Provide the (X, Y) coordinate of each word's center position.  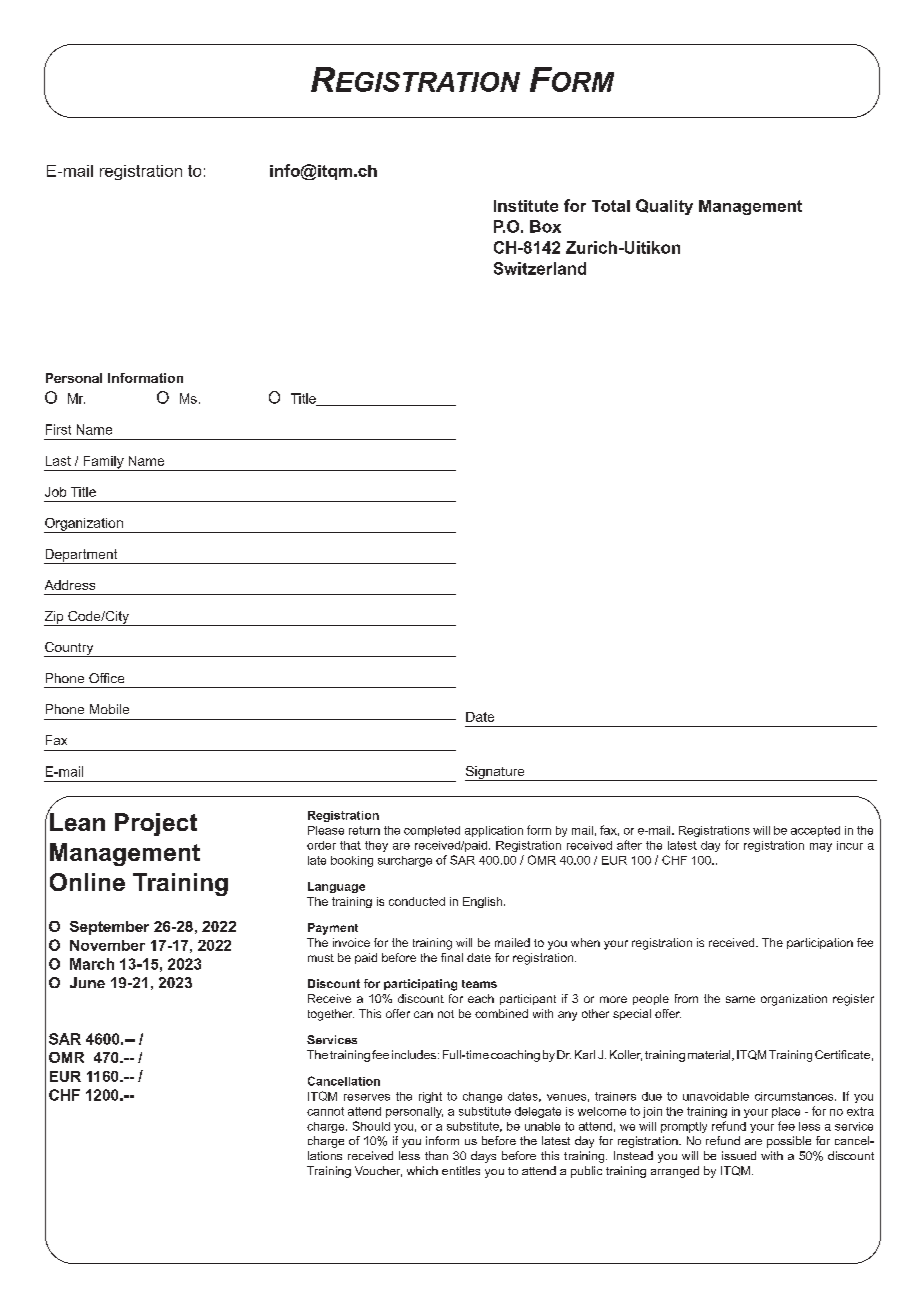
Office (106, 678)
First (58, 429)
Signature (496, 773)
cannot (325, 1111)
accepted (815, 831)
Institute (526, 206)
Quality (664, 207)
